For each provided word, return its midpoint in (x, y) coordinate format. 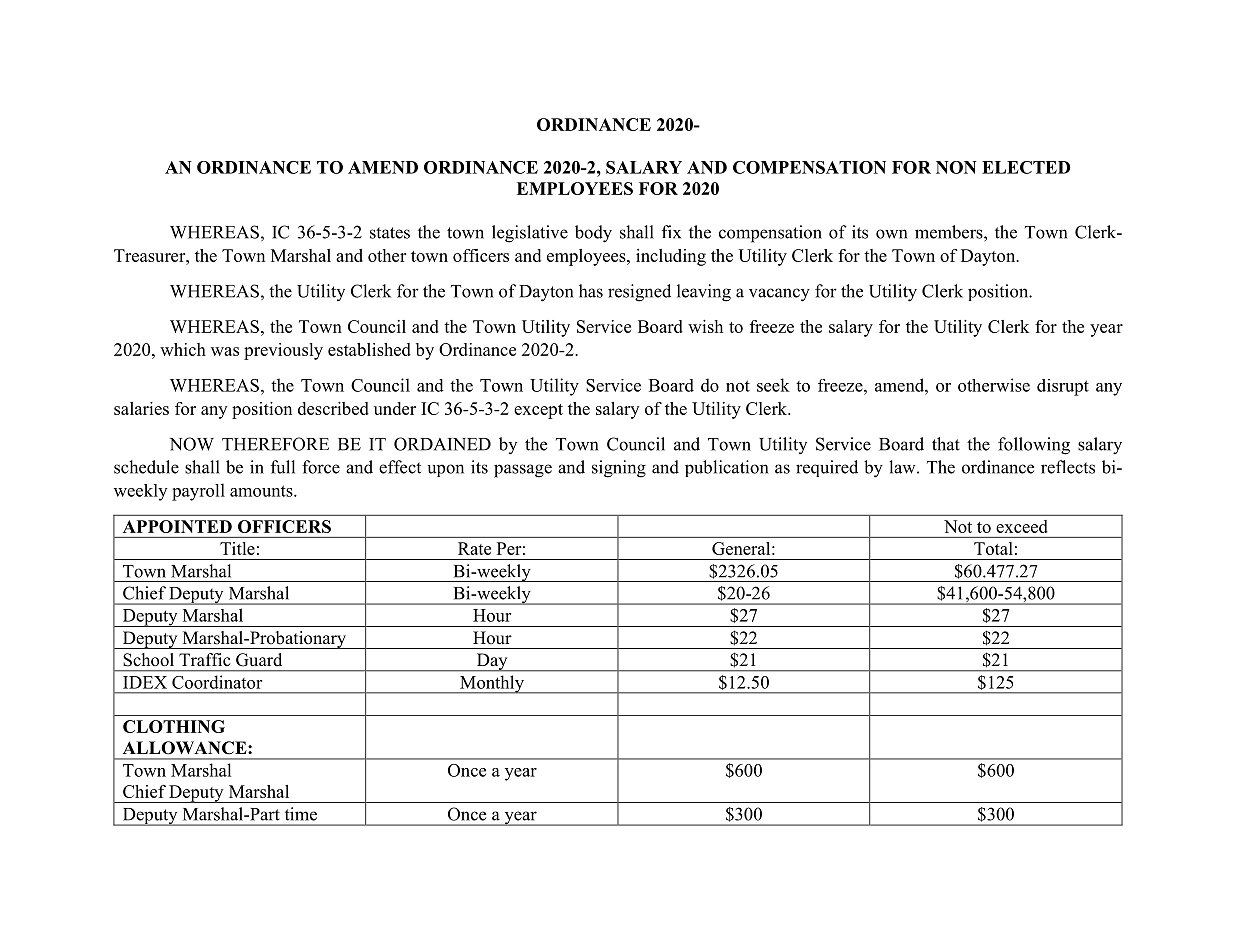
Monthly (492, 684)
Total (993, 548)
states (390, 233)
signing (619, 469)
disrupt (1063, 387)
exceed (1021, 526)
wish (705, 326)
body (593, 234)
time (301, 814)
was (225, 351)
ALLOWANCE (186, 748)
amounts (262, 491)
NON (956, 167)
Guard (259, 660)
